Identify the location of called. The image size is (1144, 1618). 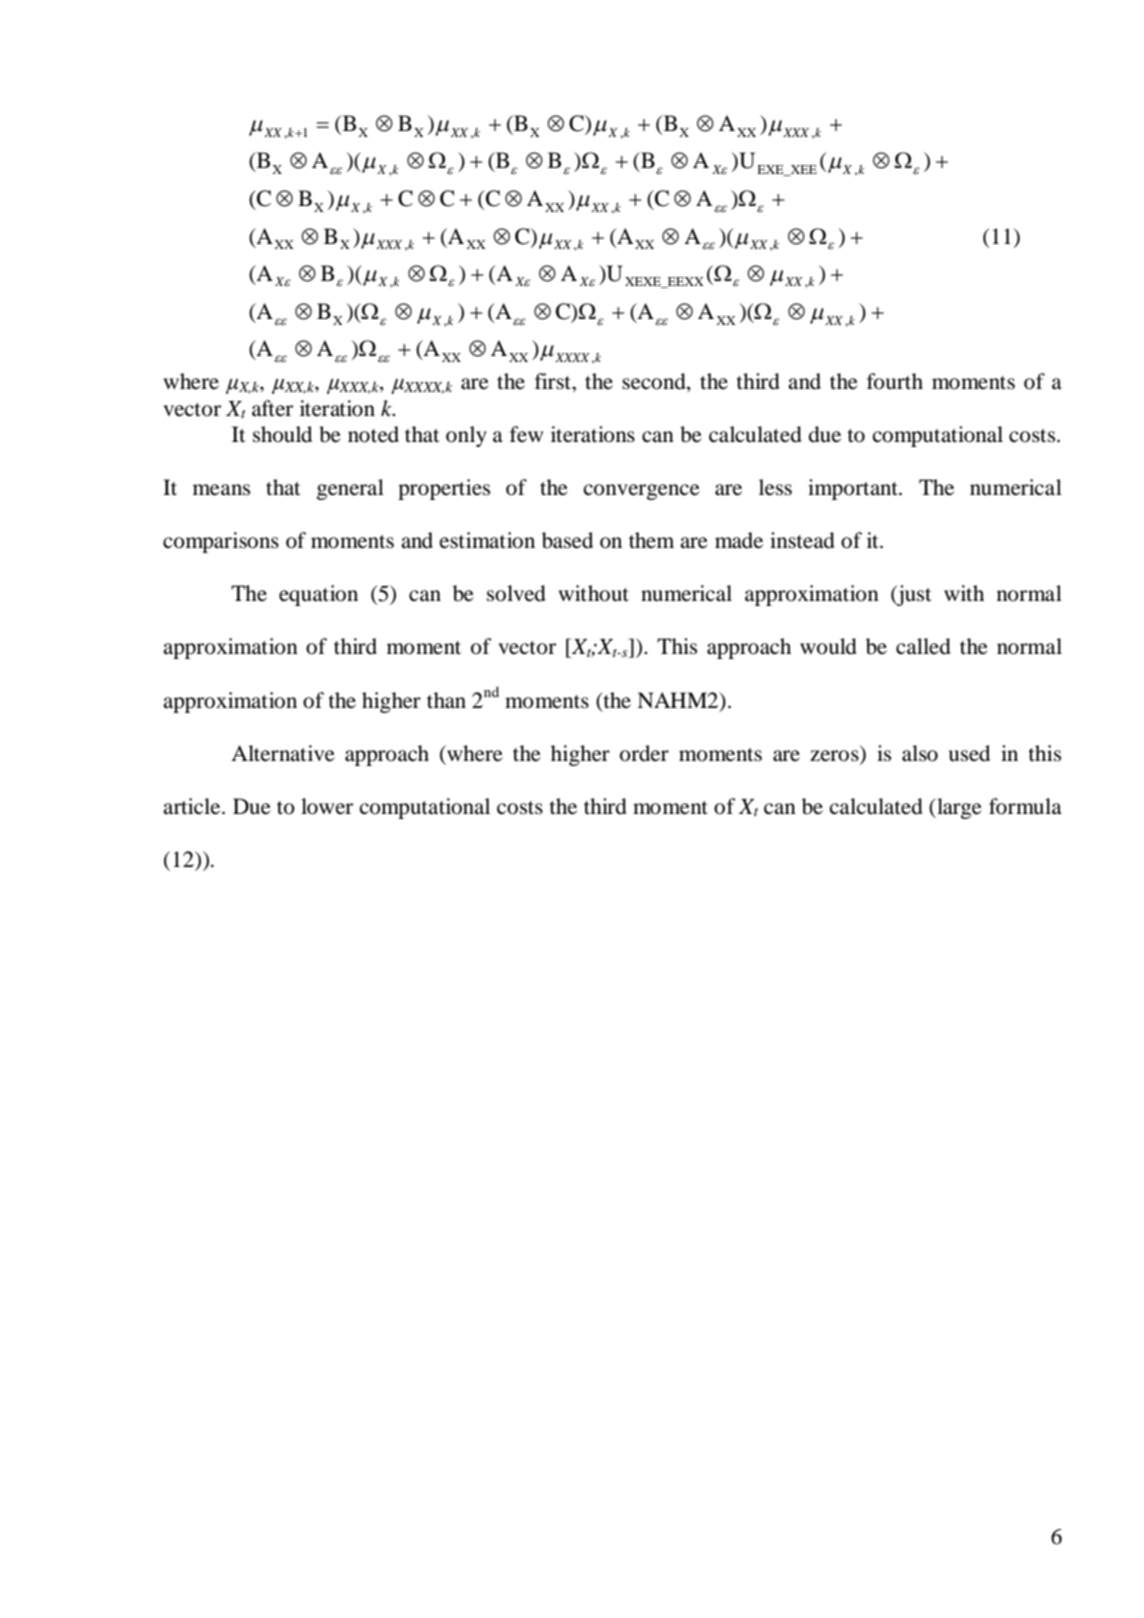
(923, 646).
